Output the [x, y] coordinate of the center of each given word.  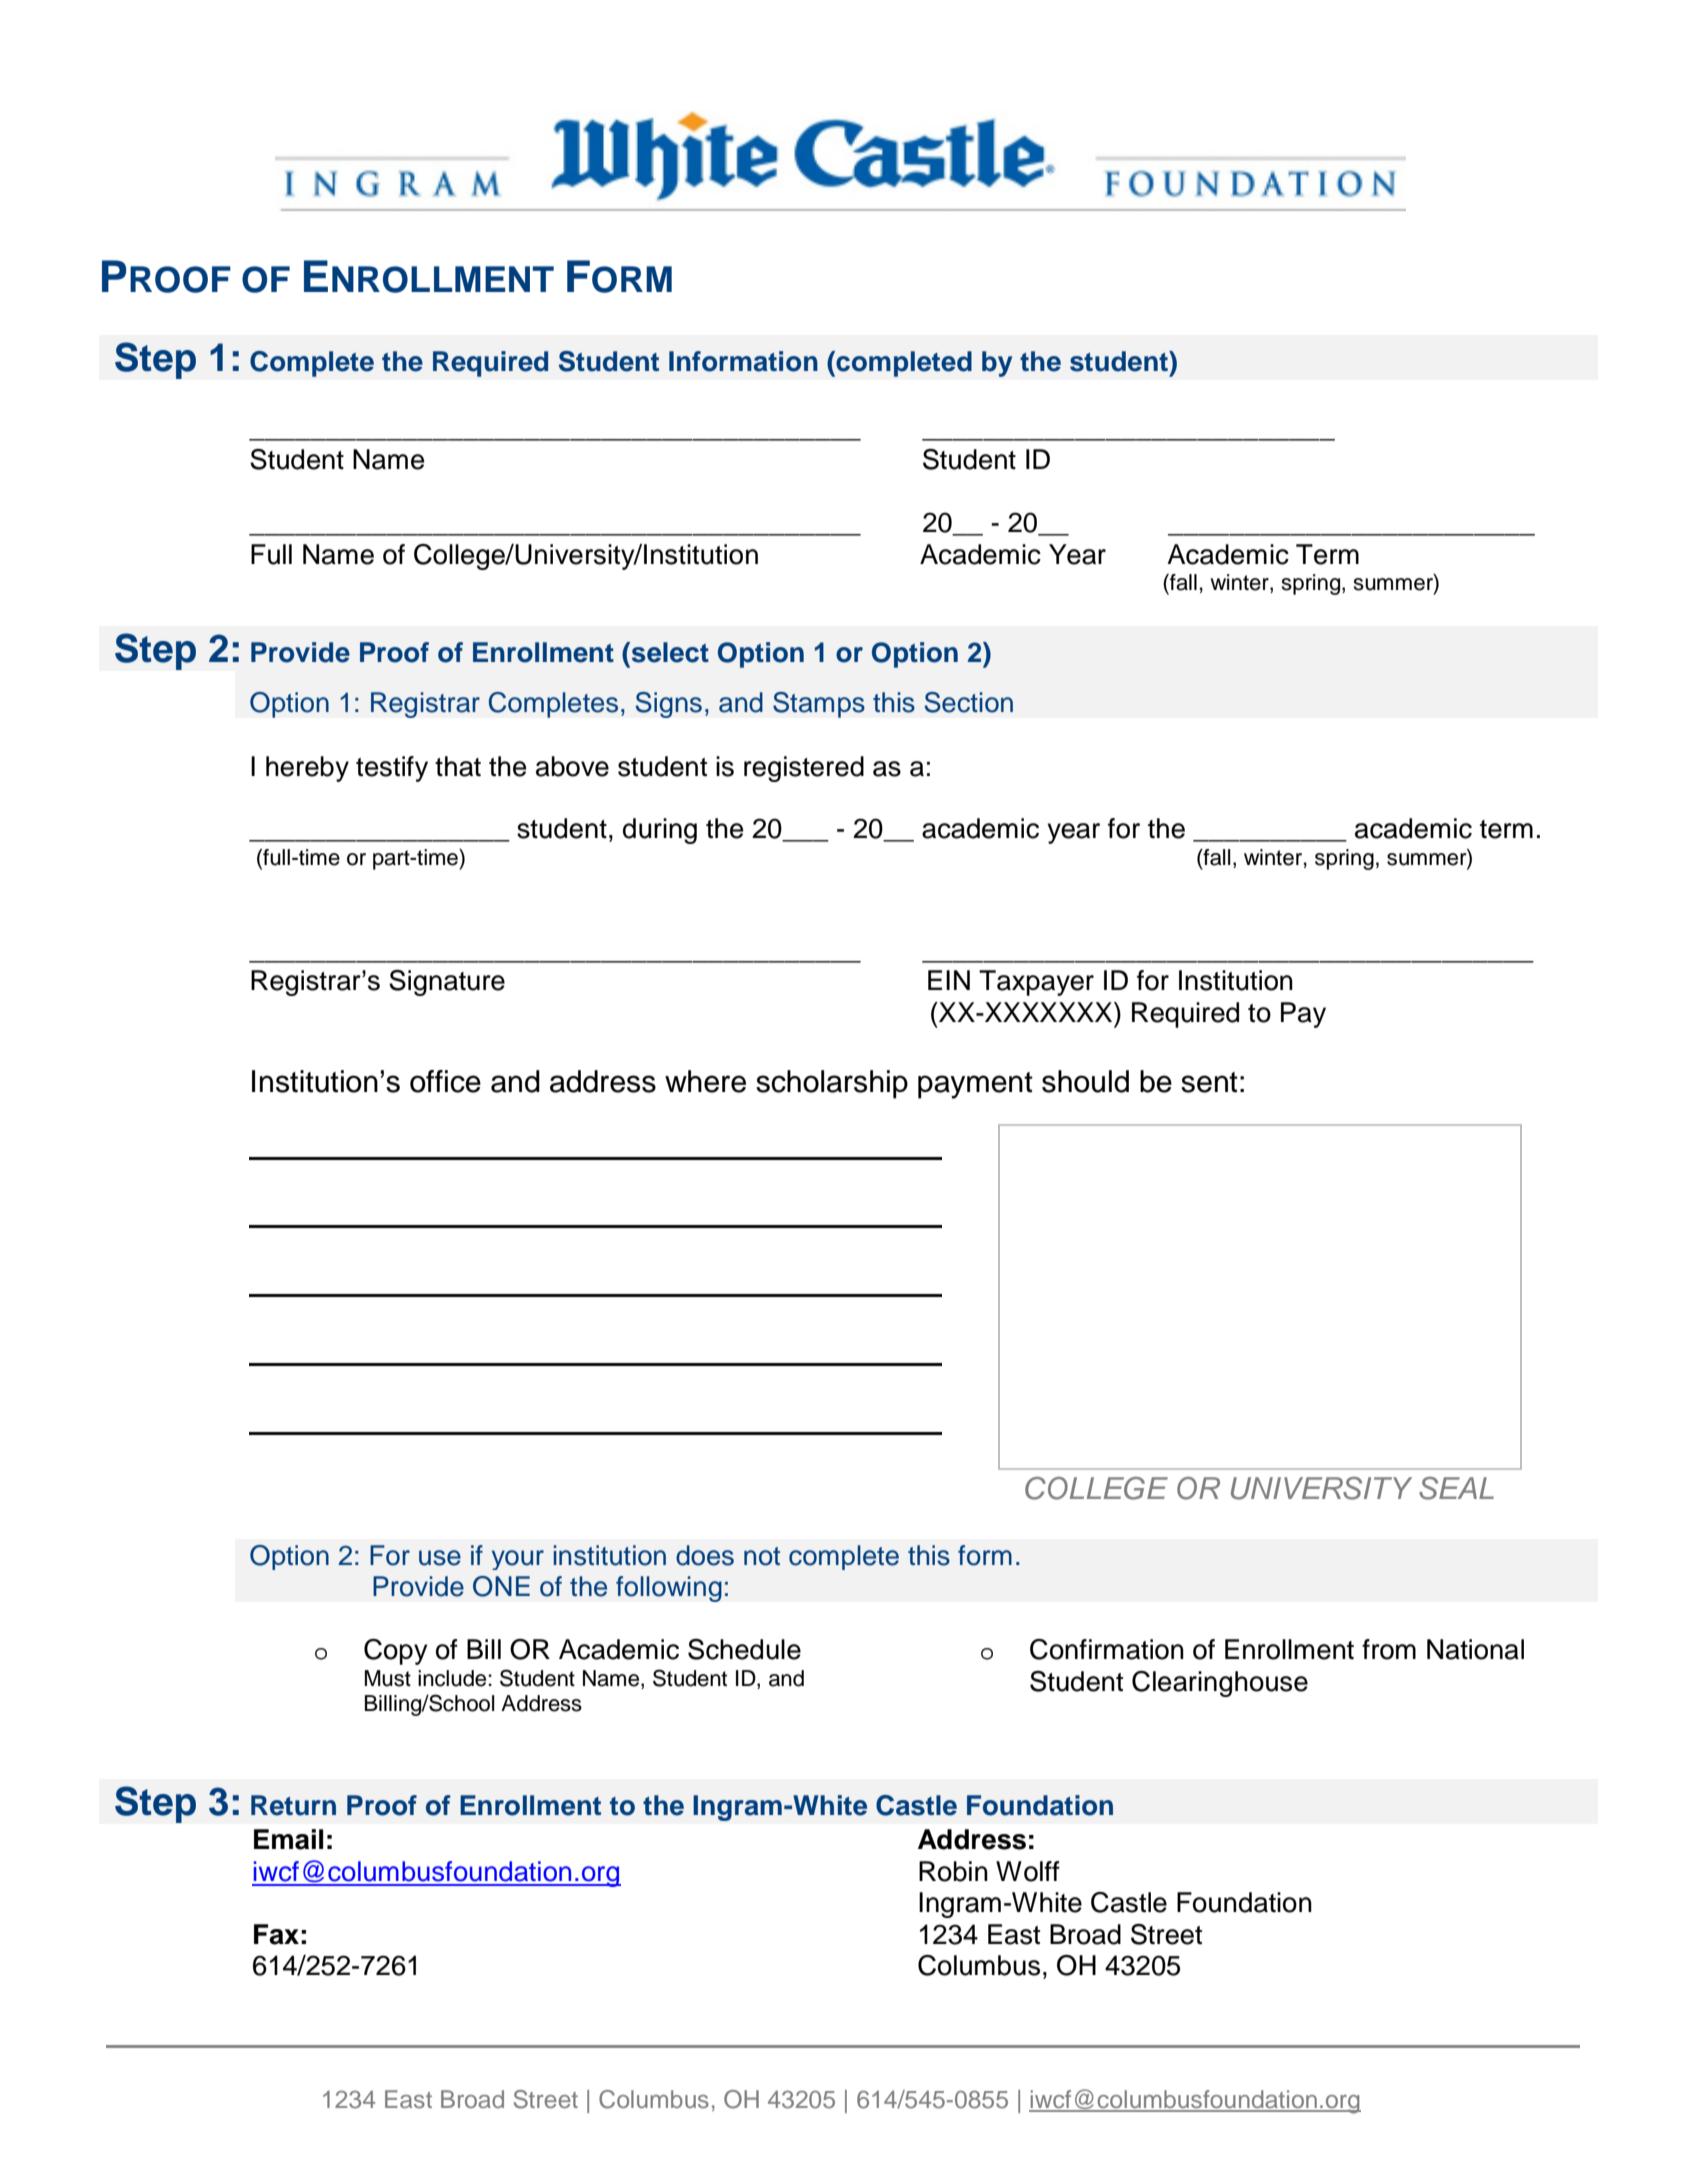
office [445, 1081]
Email [288, 1839]
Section [968, 702]
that [458, 766]
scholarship [832, 1084]
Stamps [819, 705]
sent [1209, 1082]
